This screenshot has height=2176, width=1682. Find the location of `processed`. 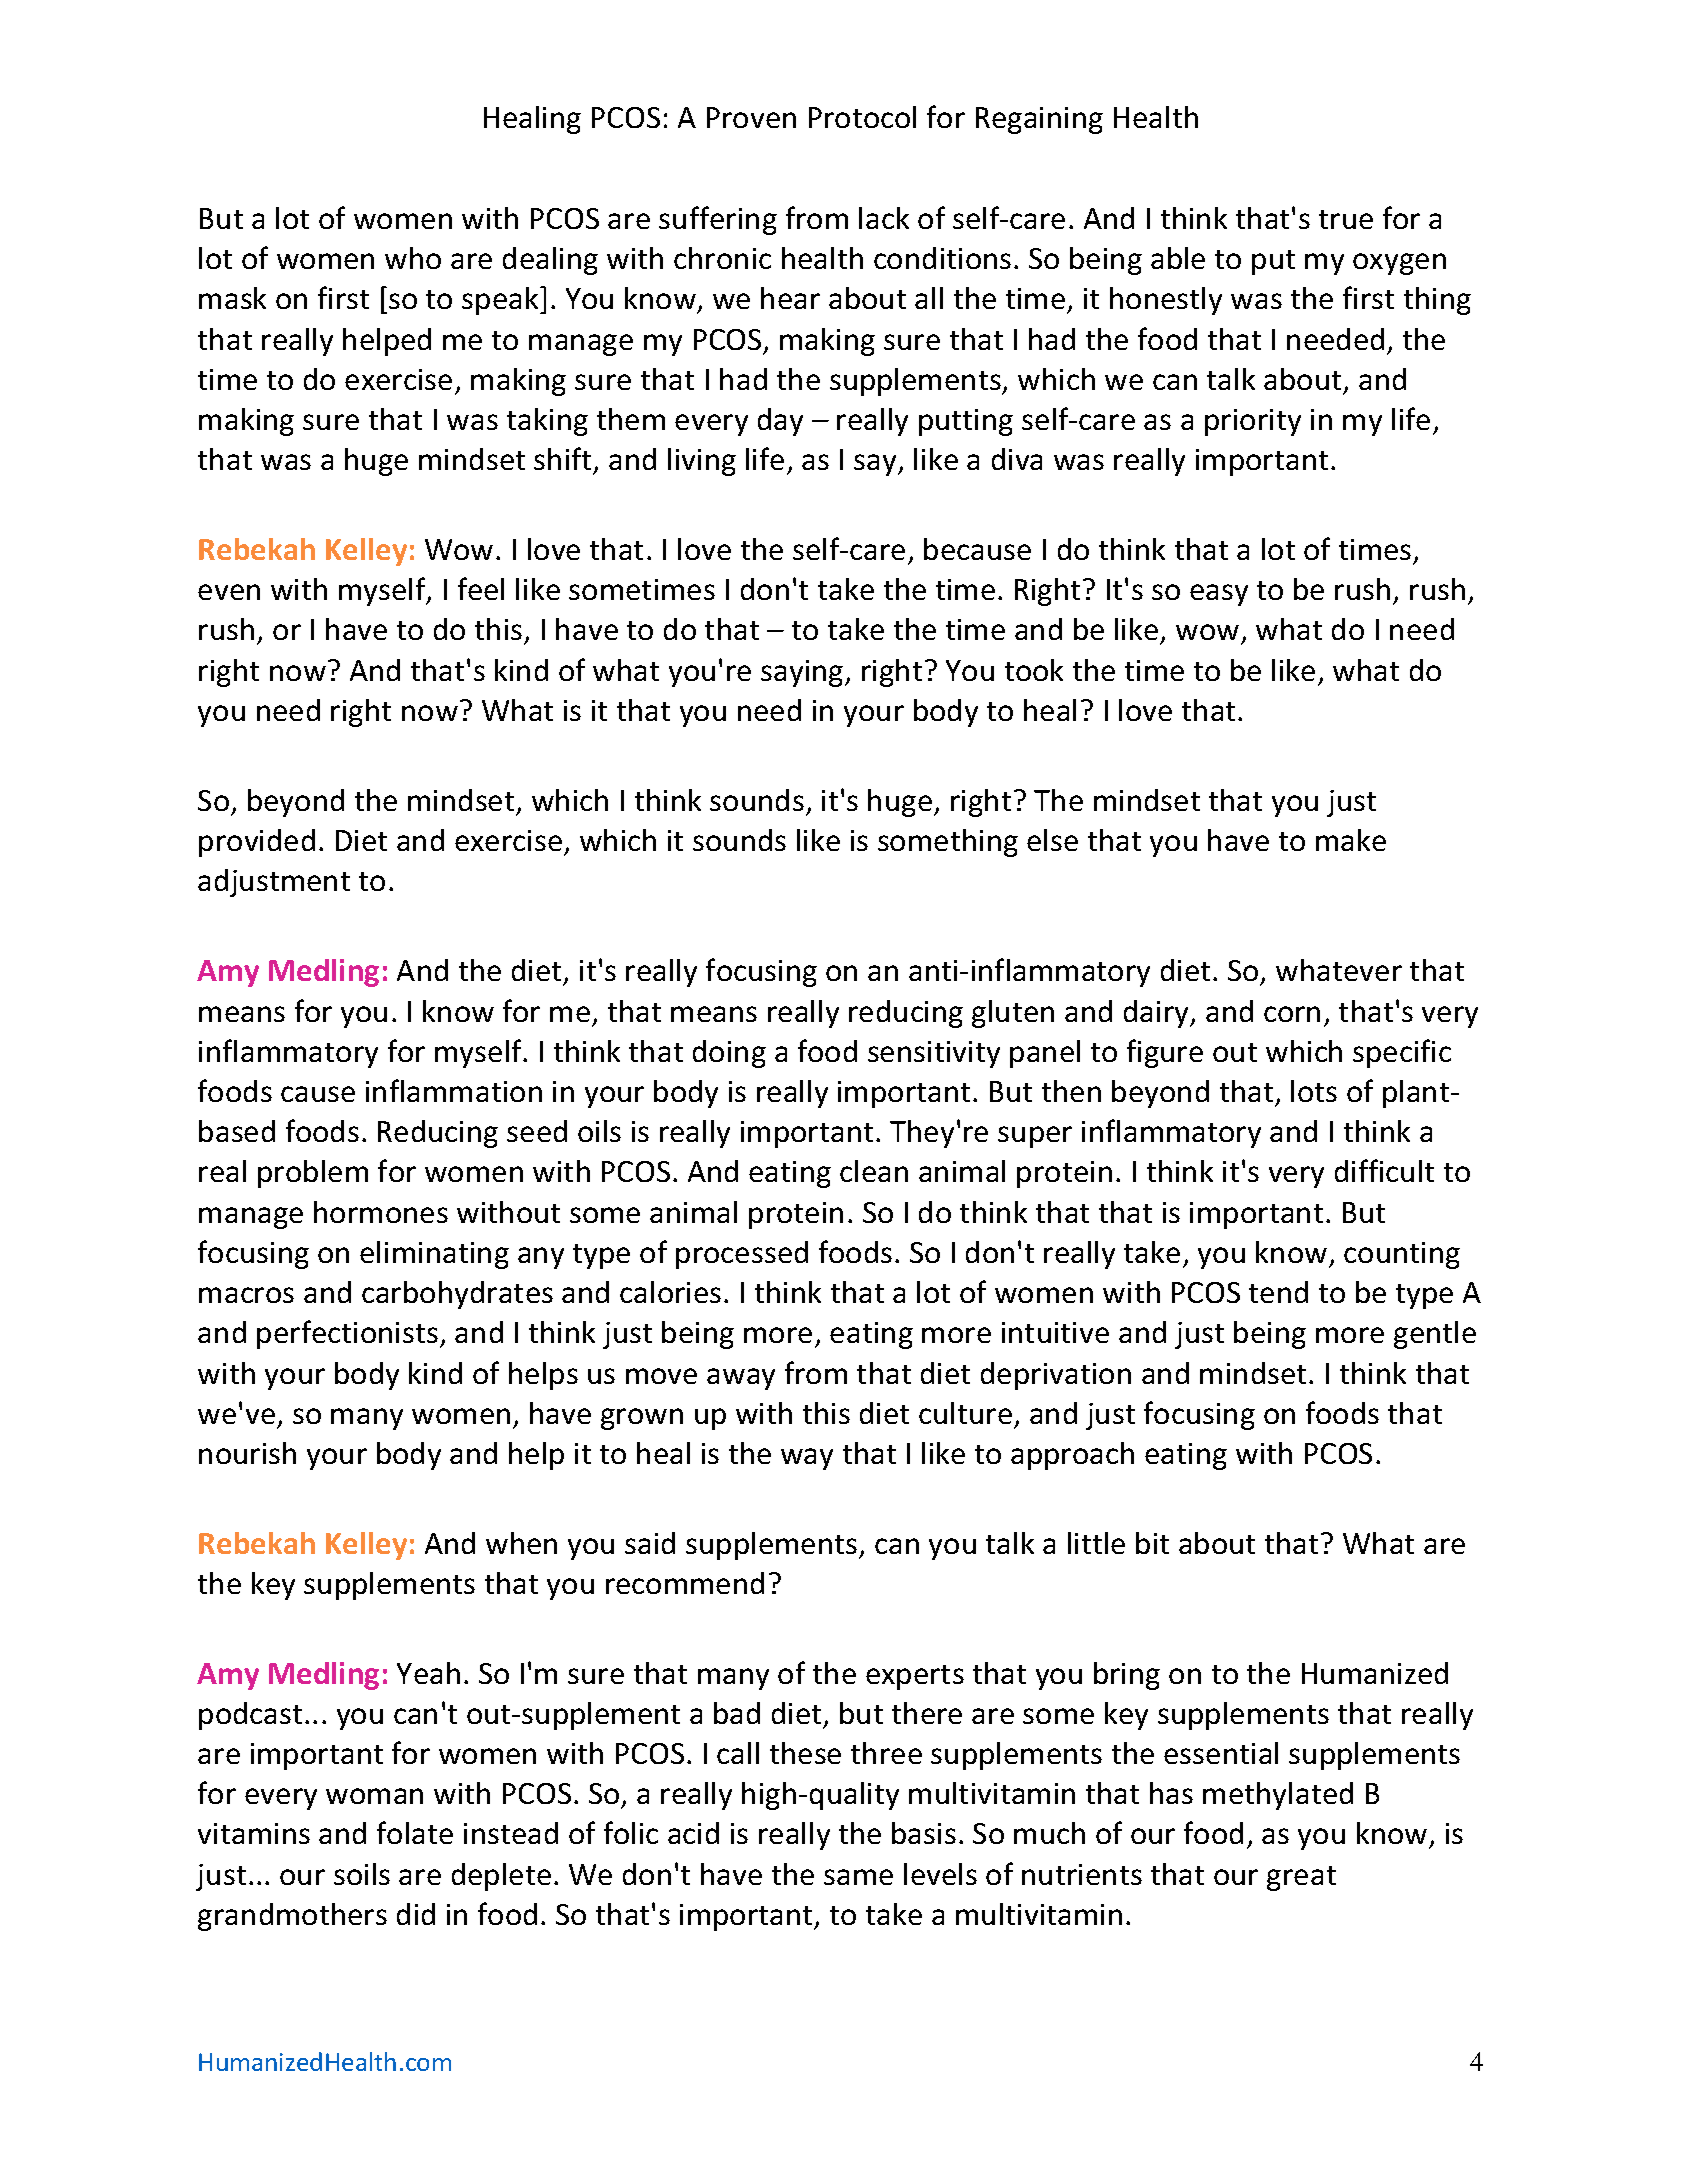

processed is located at coordinates (742, 1255).
